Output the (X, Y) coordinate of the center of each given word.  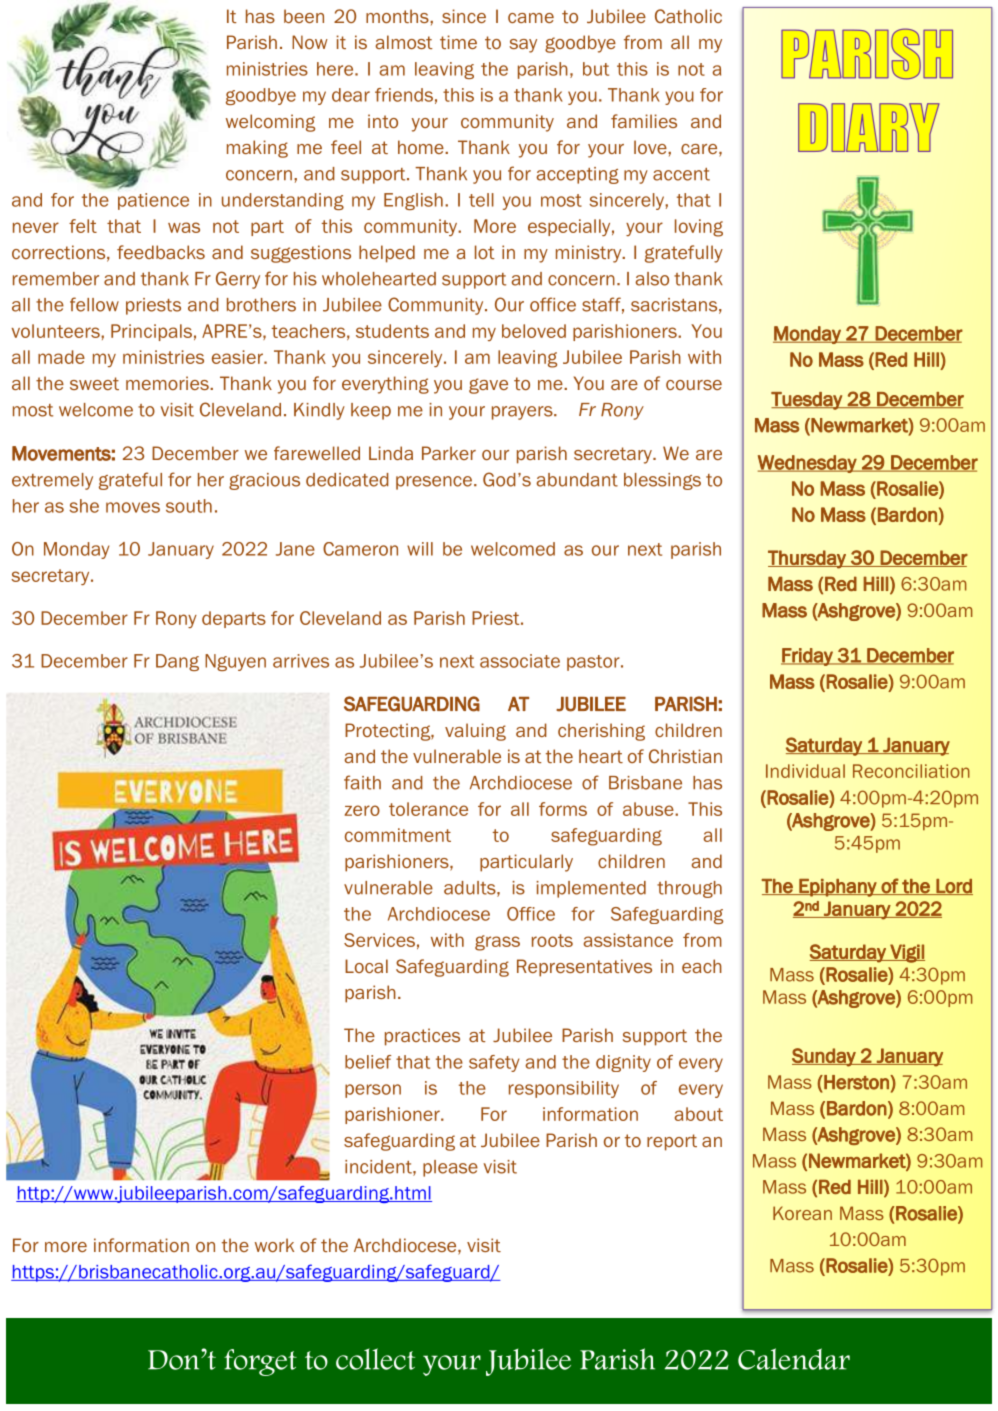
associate (520, 661)
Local (366, 966)
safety (494, 1063)
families (644, 121)
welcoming (270, 123)
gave (488, 386)
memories (168, 383)
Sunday (825, 1057)
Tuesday (807, 401)
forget (260, 1362)
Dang (177, 662)
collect (375, 1359)
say (523, 46)
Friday (808, 657)
